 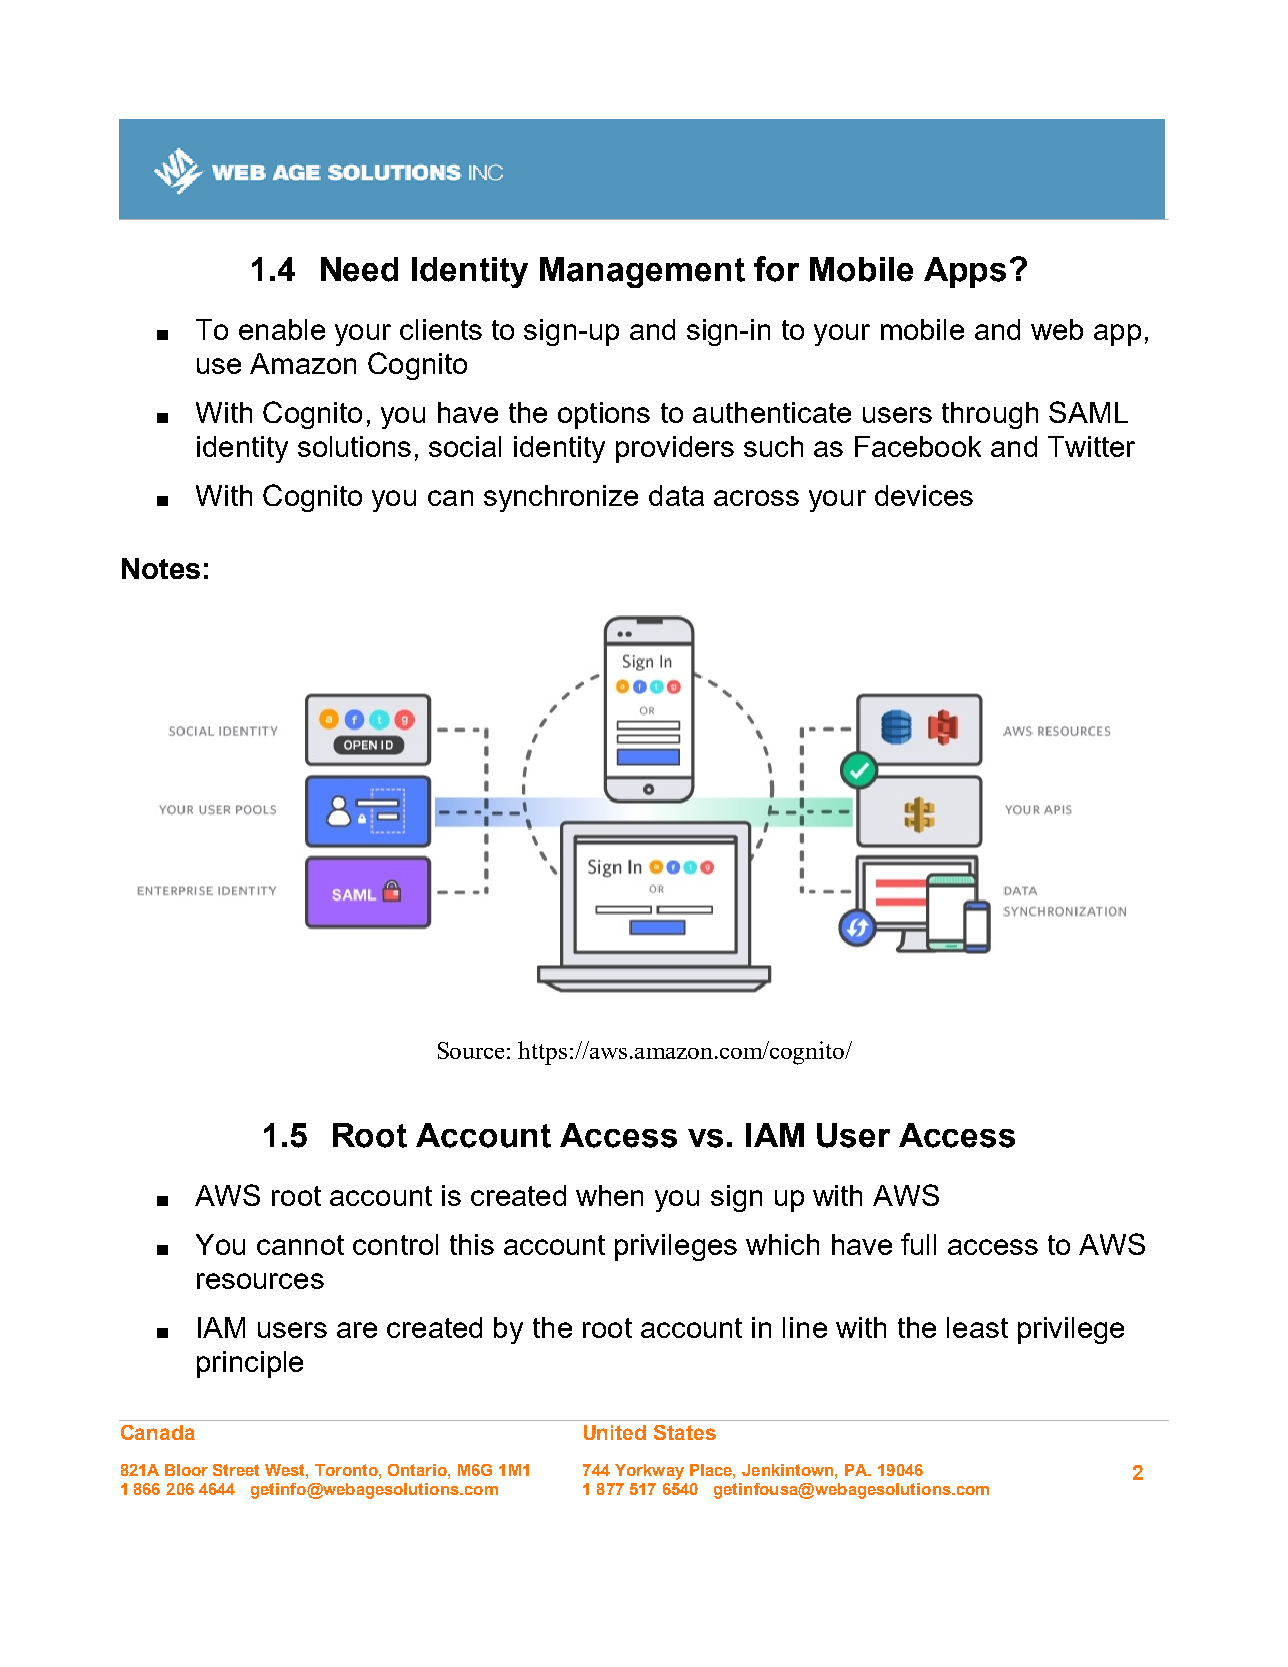 I want to click on when, so click(x=609, y=1195).
